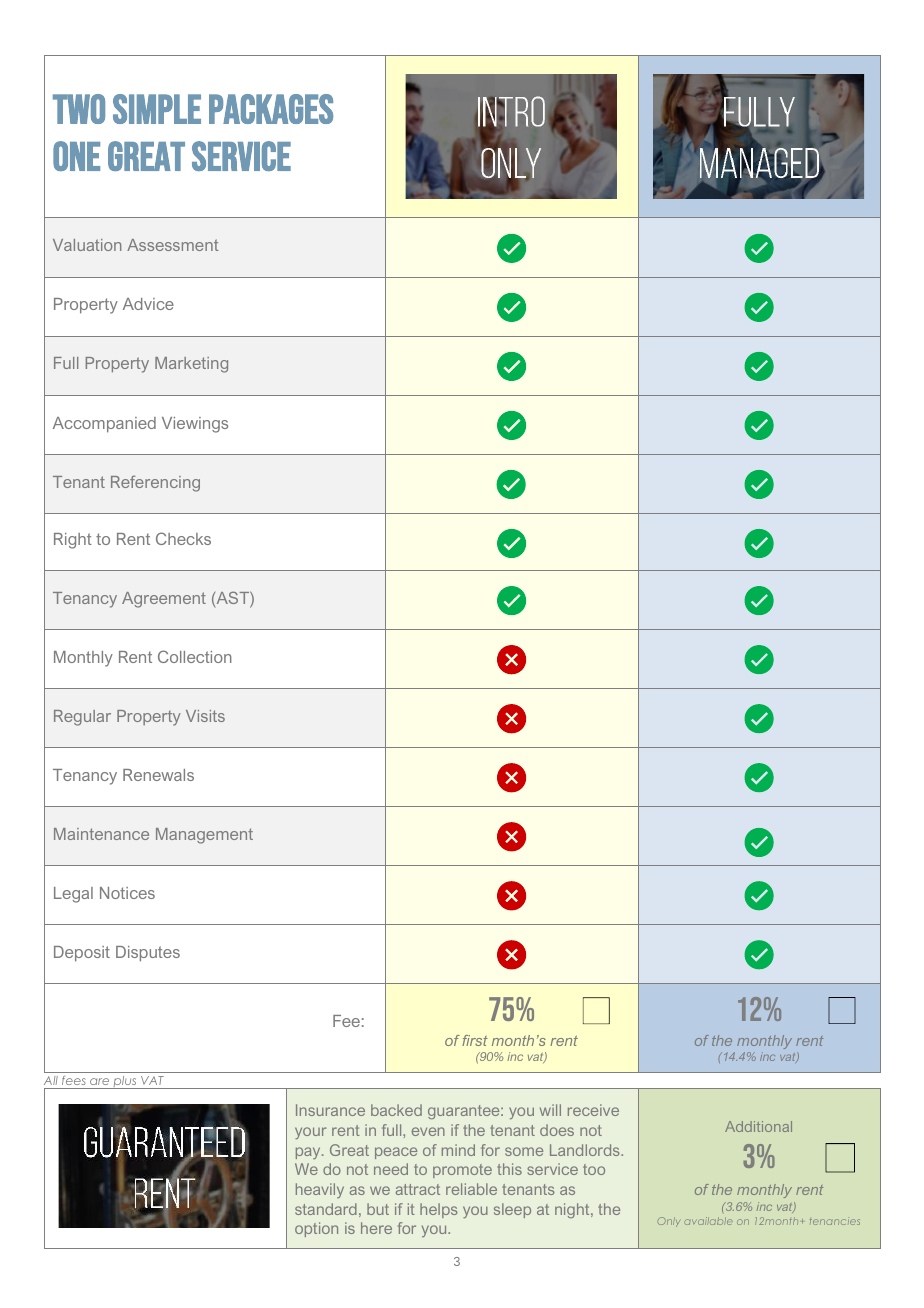 The width and height of the image is (924, 1308). I want to click on Packages, so click(271, 109).
